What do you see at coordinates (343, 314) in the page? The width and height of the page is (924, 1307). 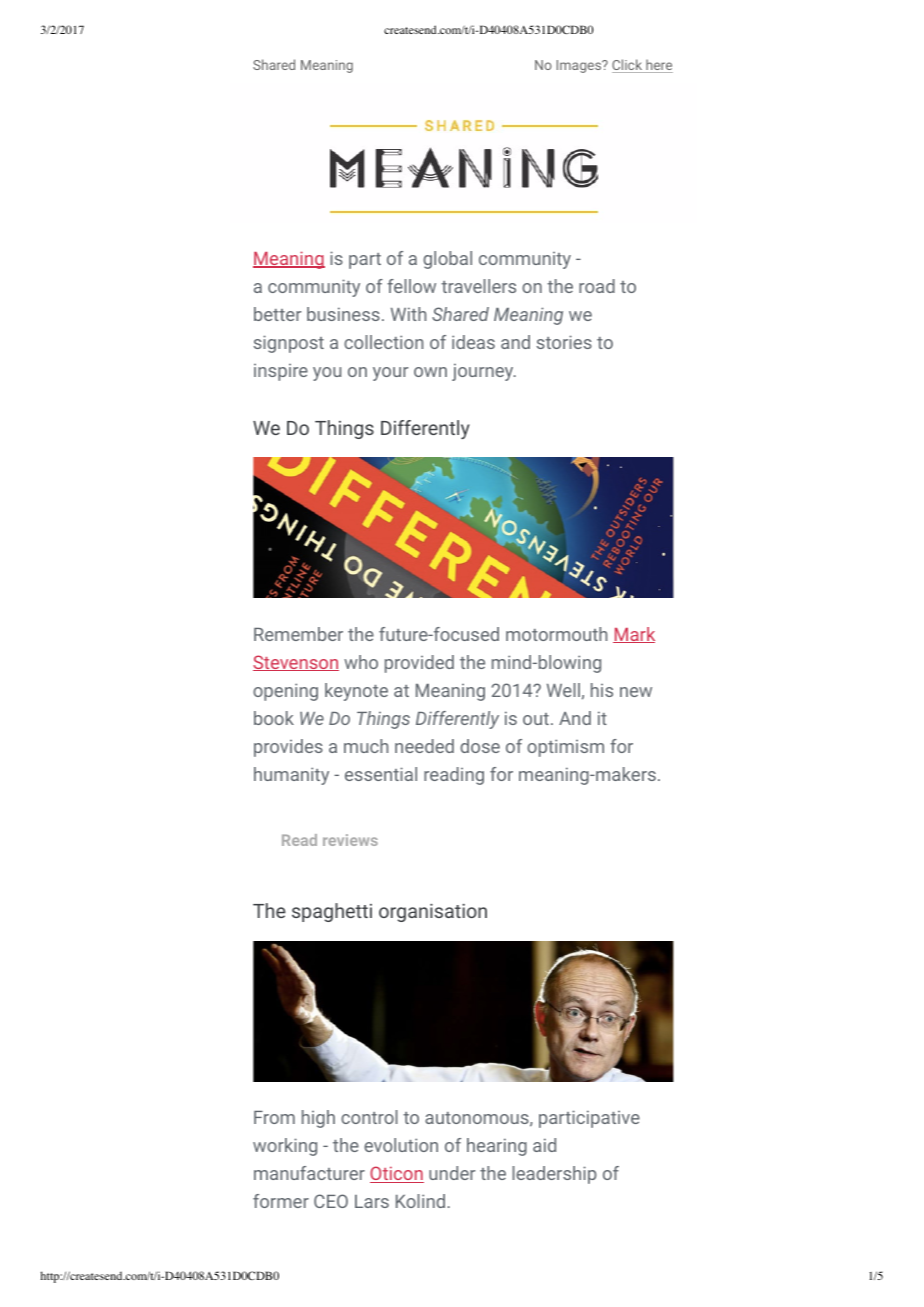 I see `business` at bounding box center [343, 314].
